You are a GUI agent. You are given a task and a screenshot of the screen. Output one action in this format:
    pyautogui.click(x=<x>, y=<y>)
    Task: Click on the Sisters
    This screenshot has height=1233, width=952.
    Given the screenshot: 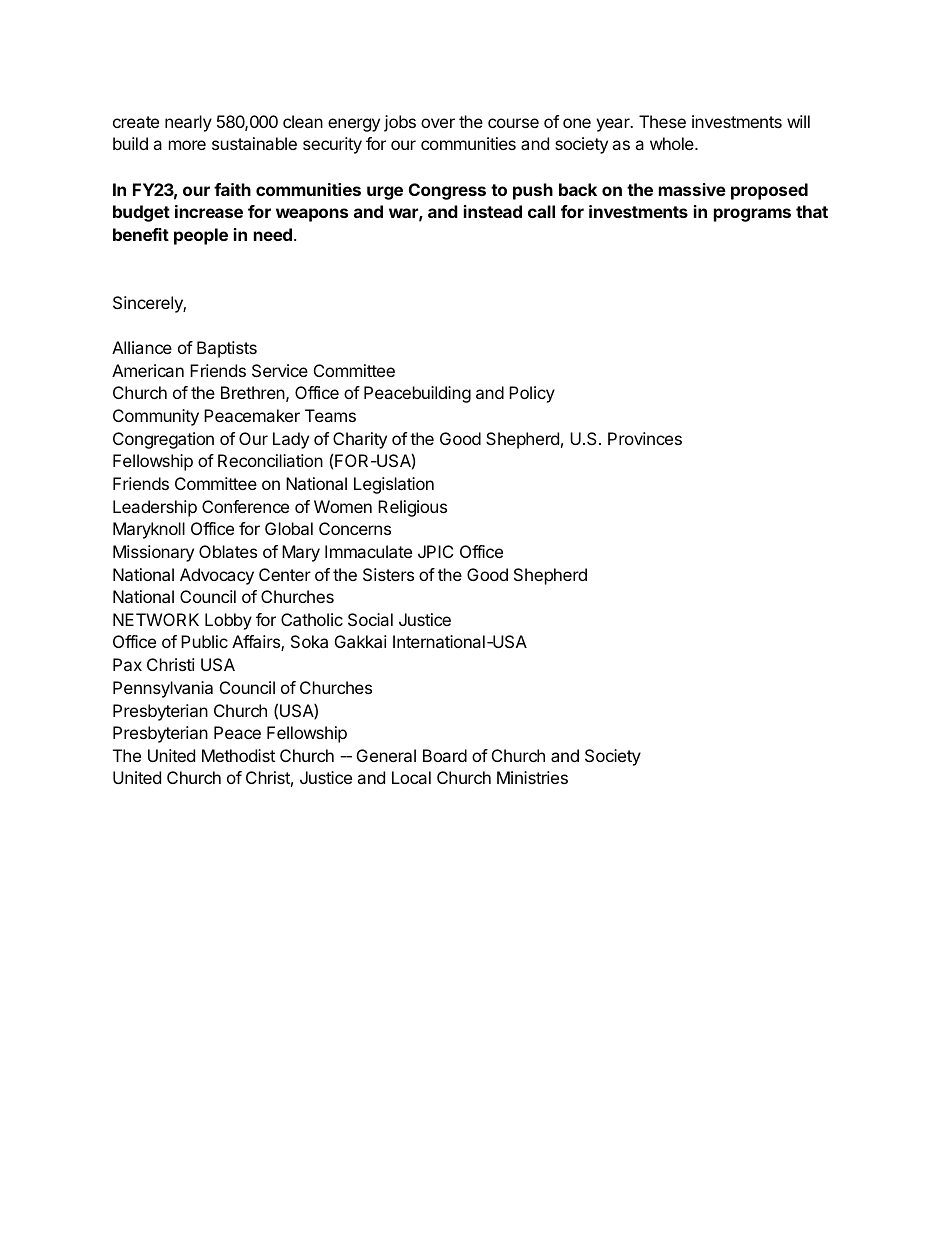 What is the action you would take?
    pyautogui.click(x=388, y=574)
